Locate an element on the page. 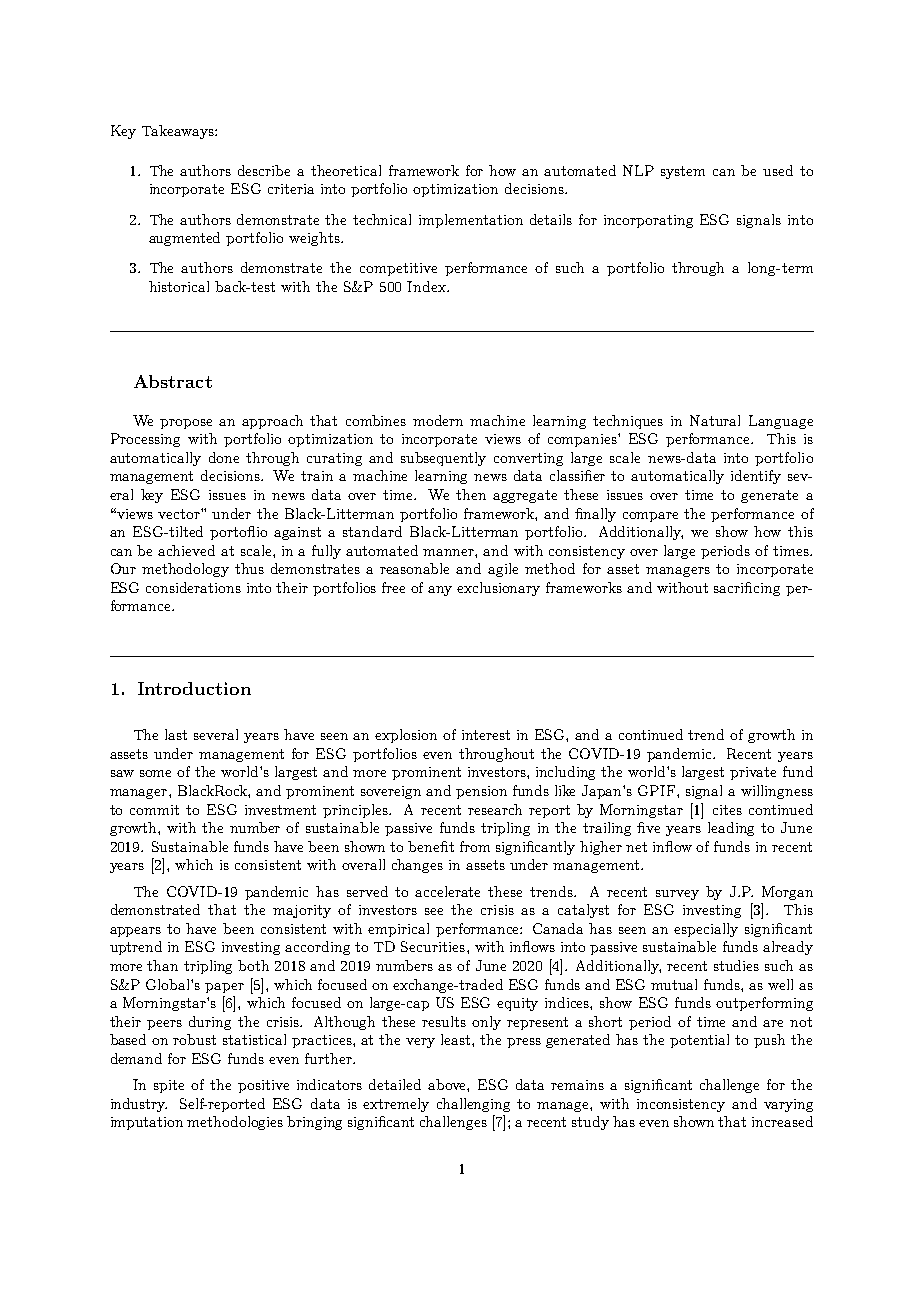  challenging is located at coordinates (473, 1105).
